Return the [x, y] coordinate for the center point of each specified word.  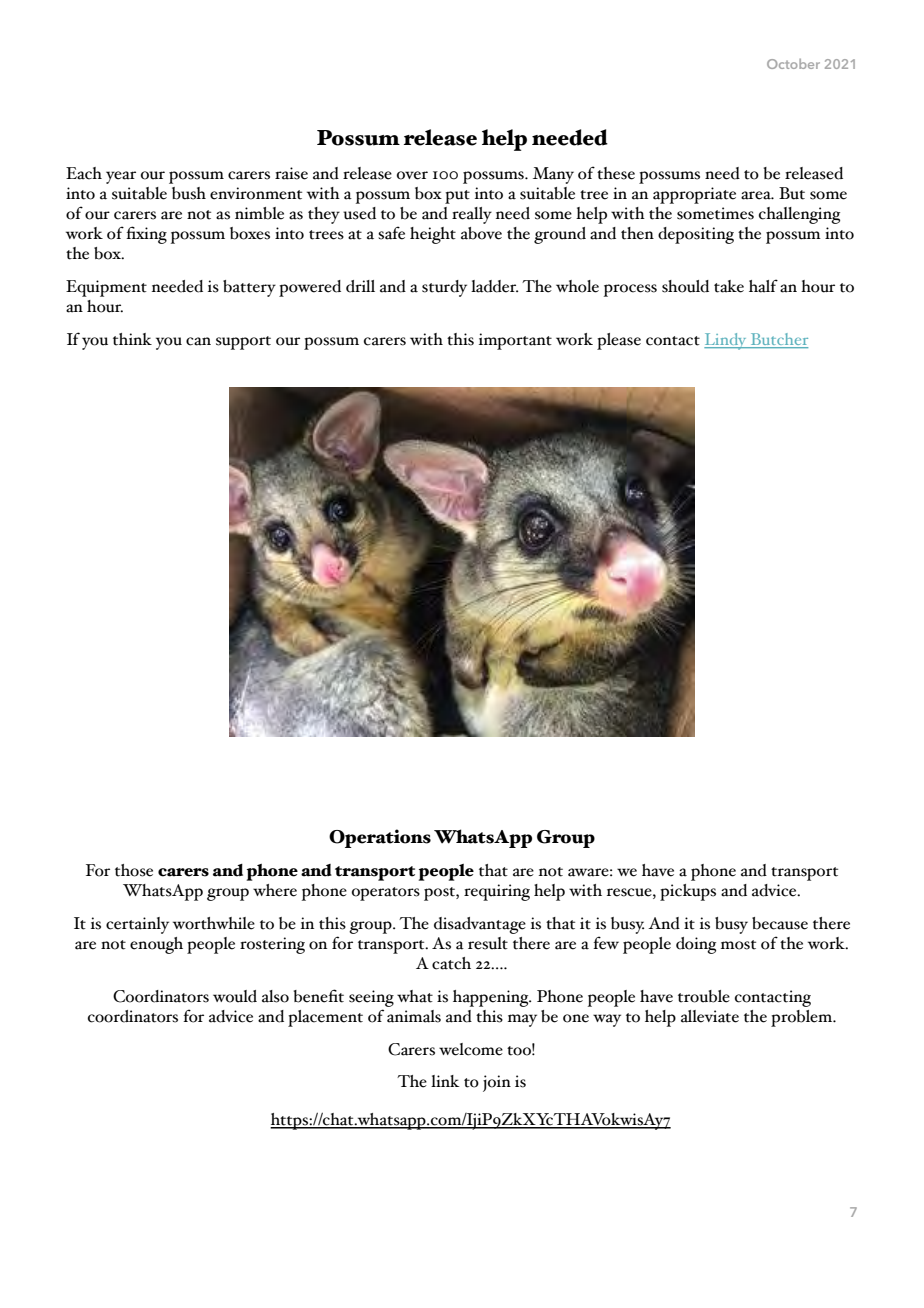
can [198, 341]
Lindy [726, 341]
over [412, 175]
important [515, 341]
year [121, 177]
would [235, 996]
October [793, 64]
